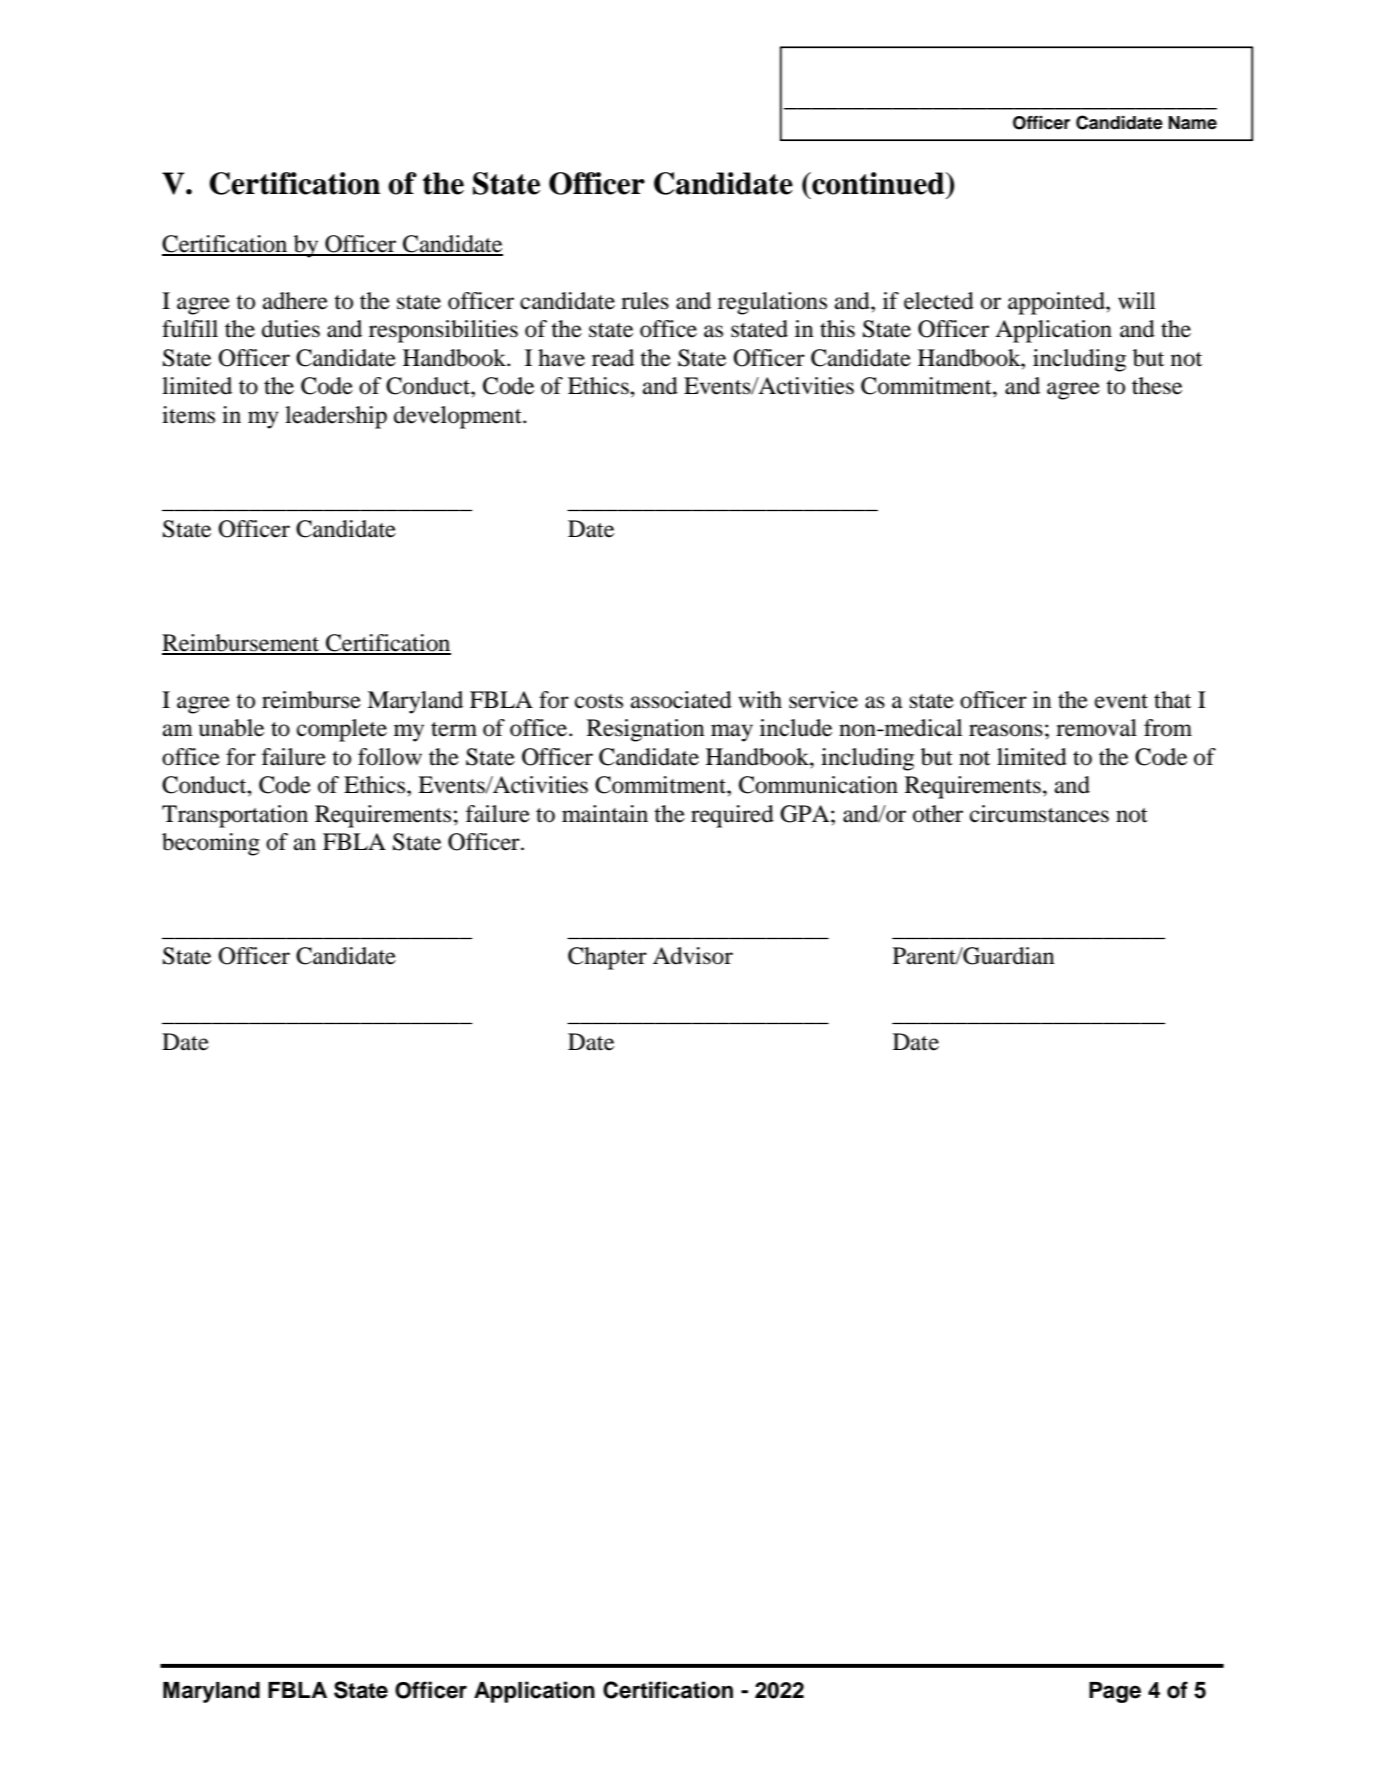  What do you see at coordinates (645, 301) in the screenshot?
I see `rules` at bounding box center [645, 301].
